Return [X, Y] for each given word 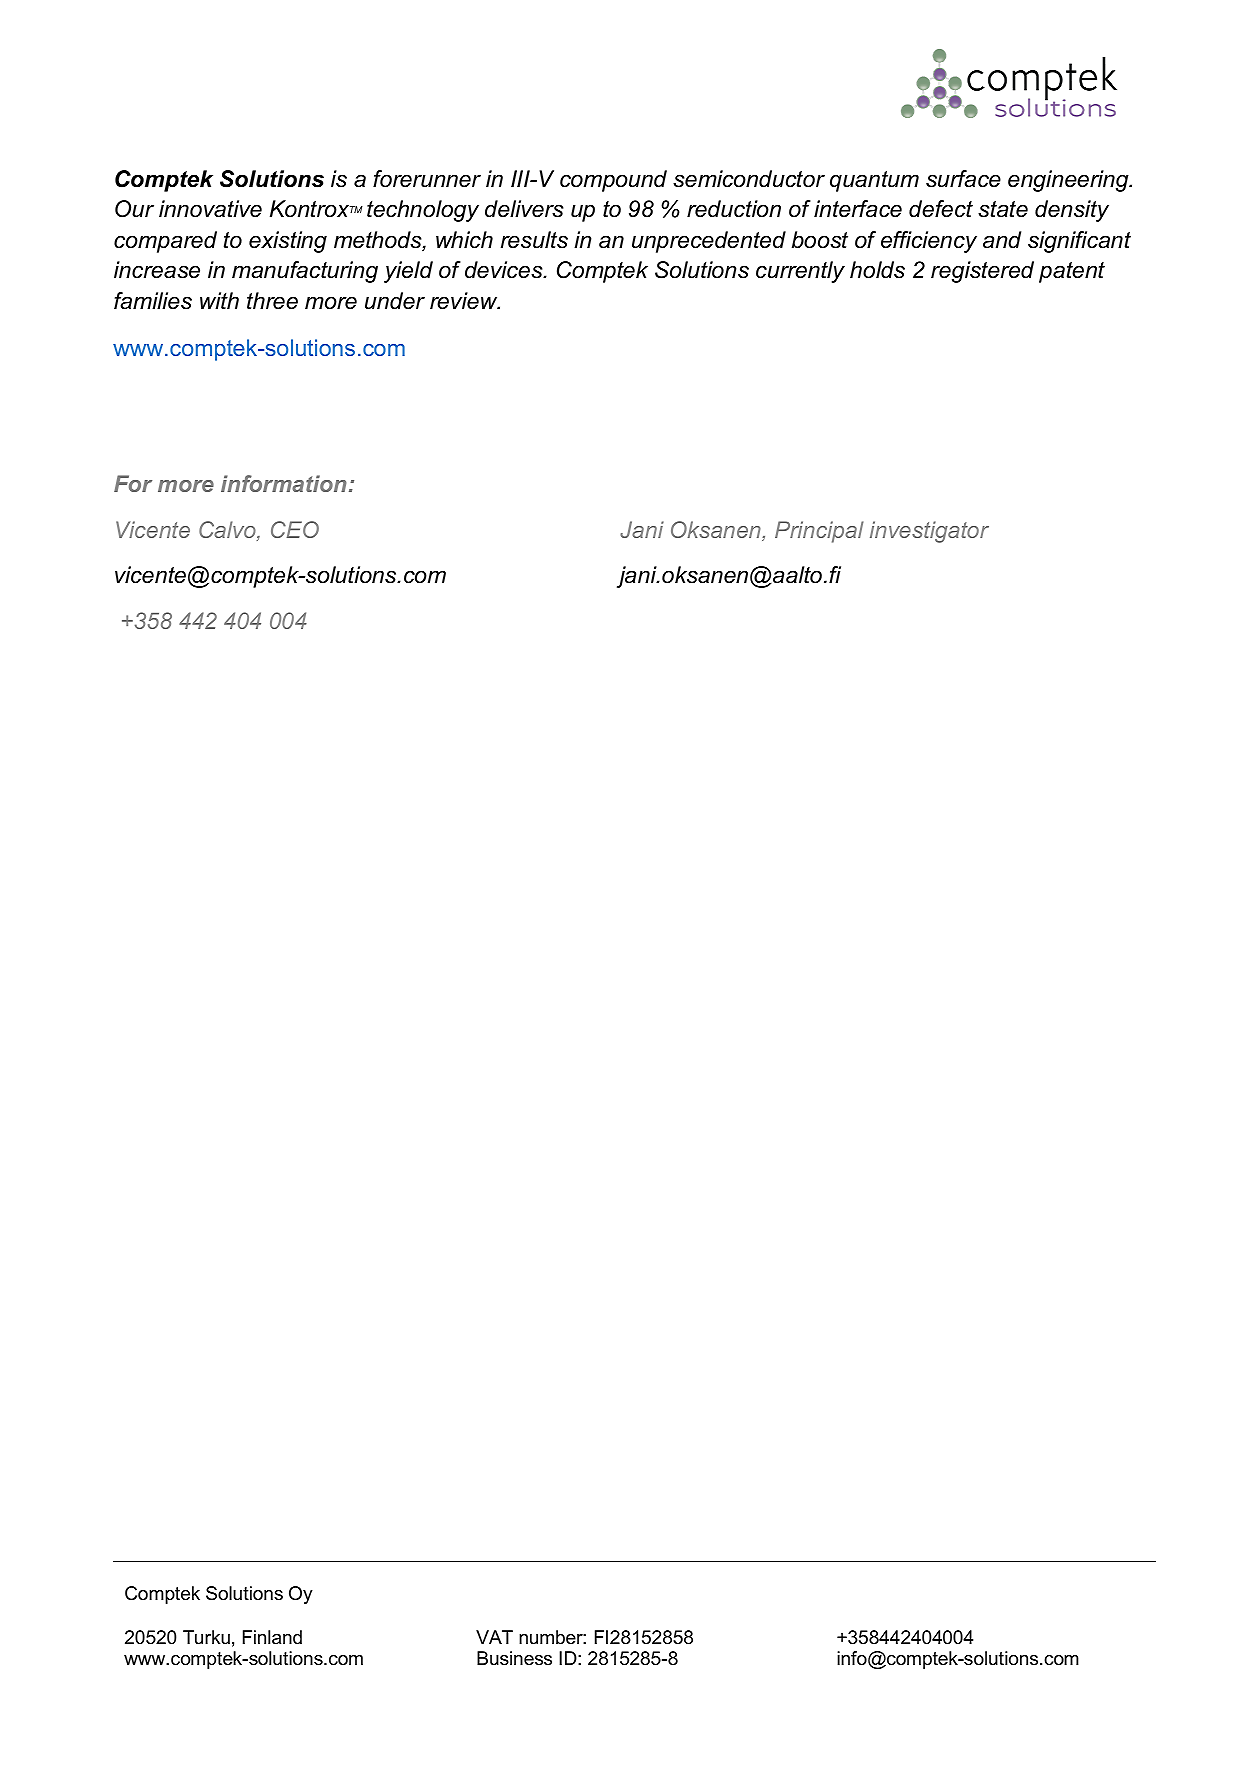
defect [941, 209]
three [272, 301]
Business [514, 1658]
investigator [929, 532]
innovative [210, 209]
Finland [272, 1637]
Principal [819, 532]
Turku [206, 1637]
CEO [295, 529]
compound [613, 181]
